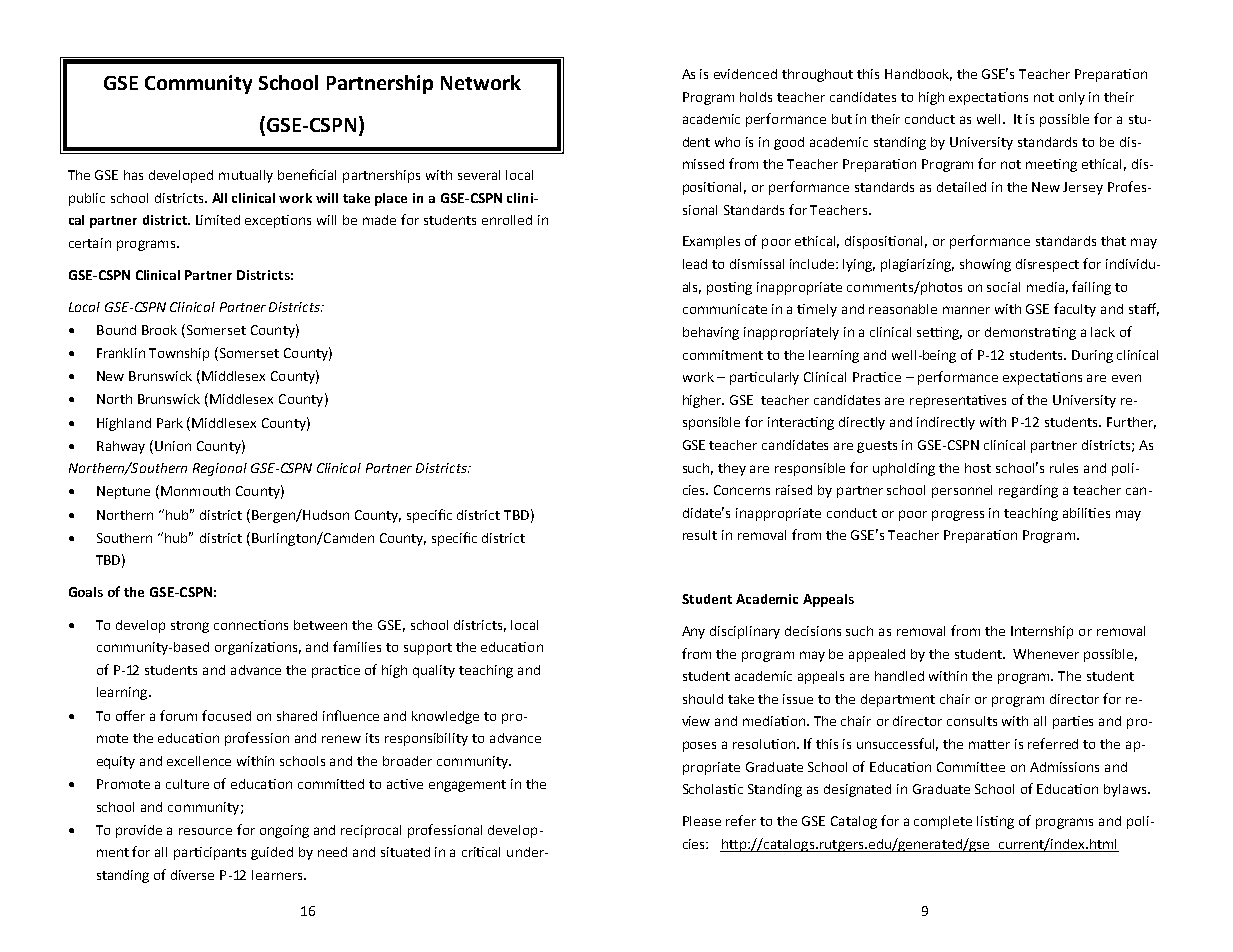  Describe the element at coordinates (190, 627) in the screenshot. I see `strong` at that location.
